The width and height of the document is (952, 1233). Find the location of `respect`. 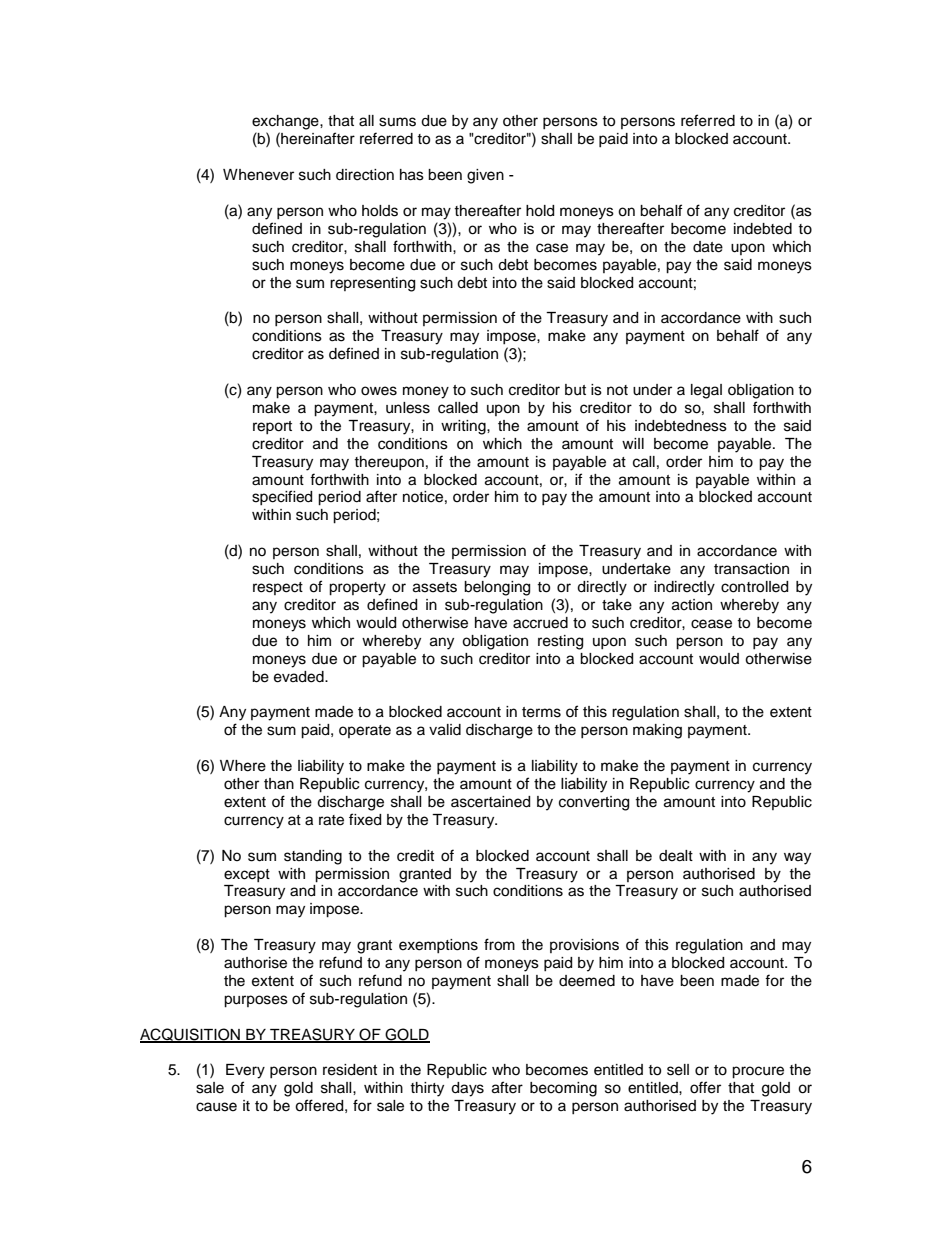

respect is located at coordinates (278, 588).
